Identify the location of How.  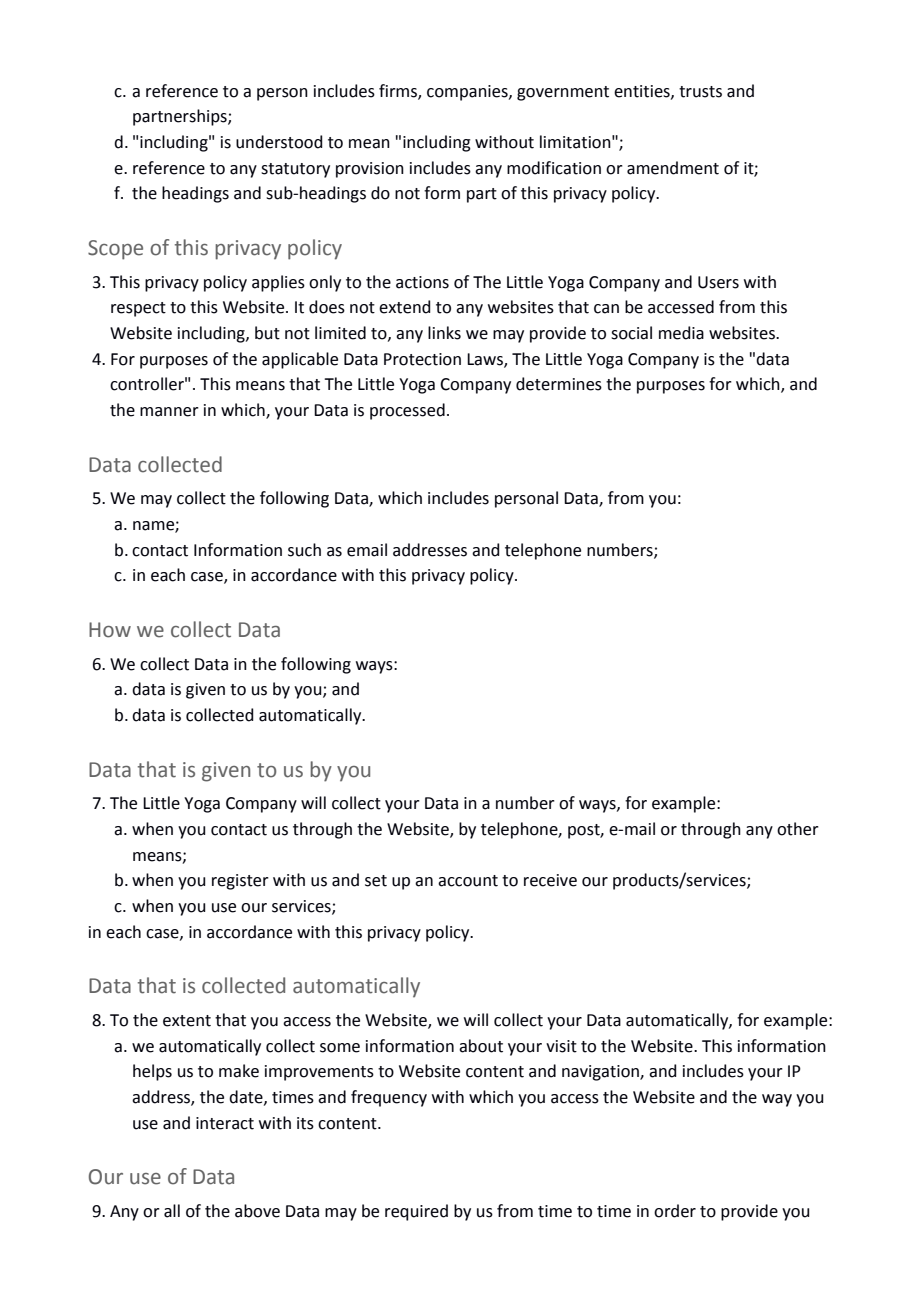
(110, 630).
